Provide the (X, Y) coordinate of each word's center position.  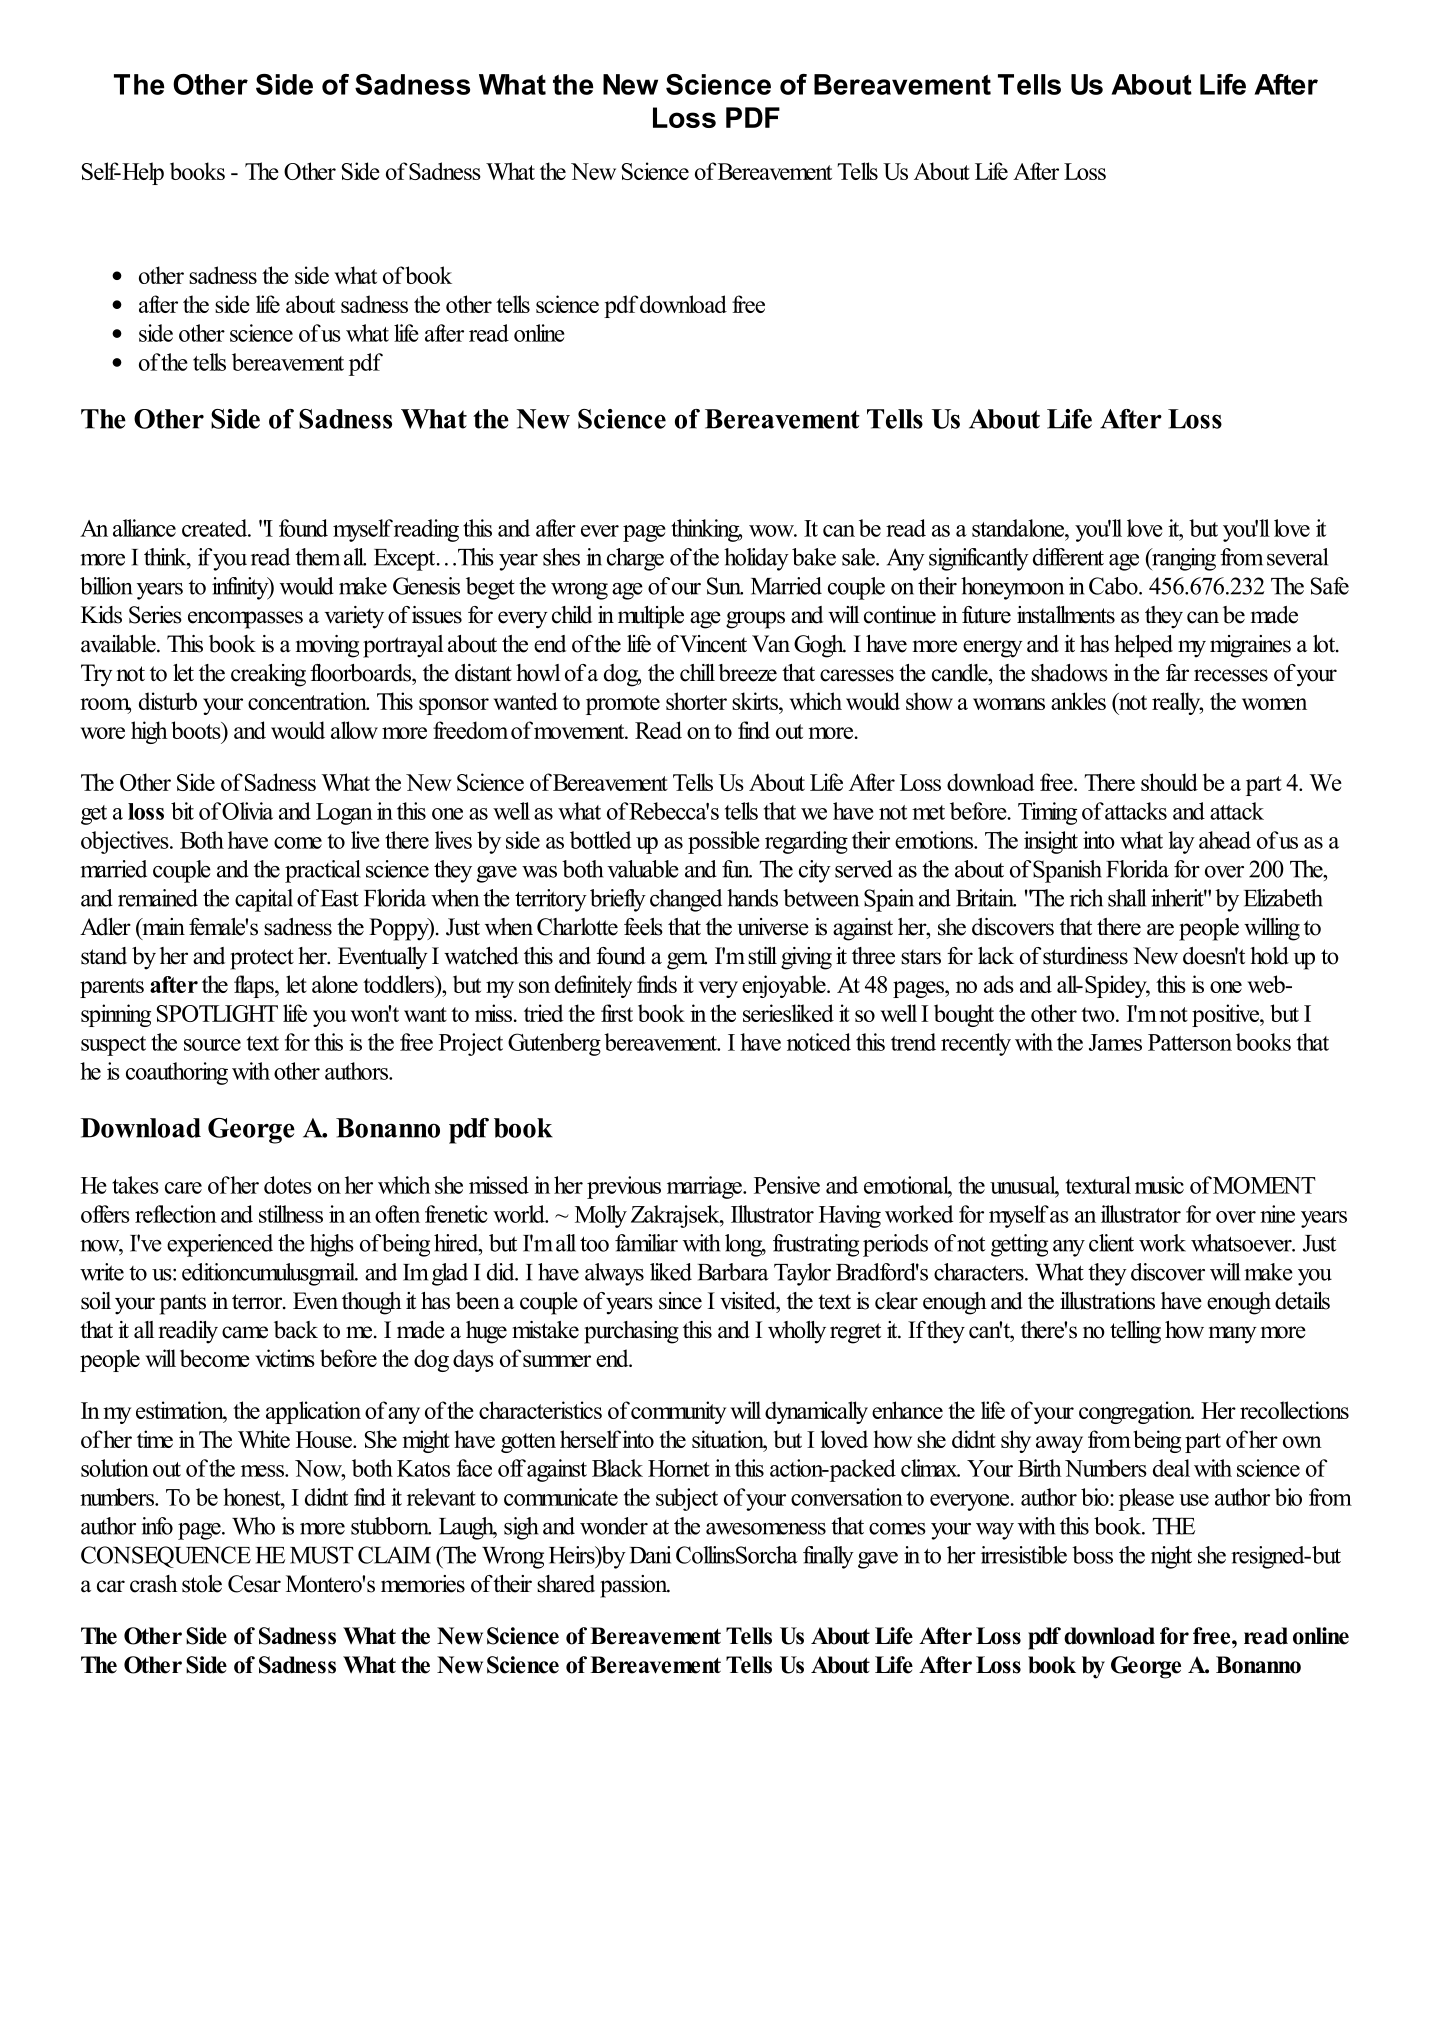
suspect (113, 1046)
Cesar (254, 1584)
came (245, 1332)
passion (635, 1586)
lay (1181, 842)
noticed (819, 1042)
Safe (1330, 586)
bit (182, 811)
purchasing (631, 1332)
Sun (725, 586)
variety (354, 617)
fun (737, 869)
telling (1135, 1332)
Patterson (1190, 1042)
